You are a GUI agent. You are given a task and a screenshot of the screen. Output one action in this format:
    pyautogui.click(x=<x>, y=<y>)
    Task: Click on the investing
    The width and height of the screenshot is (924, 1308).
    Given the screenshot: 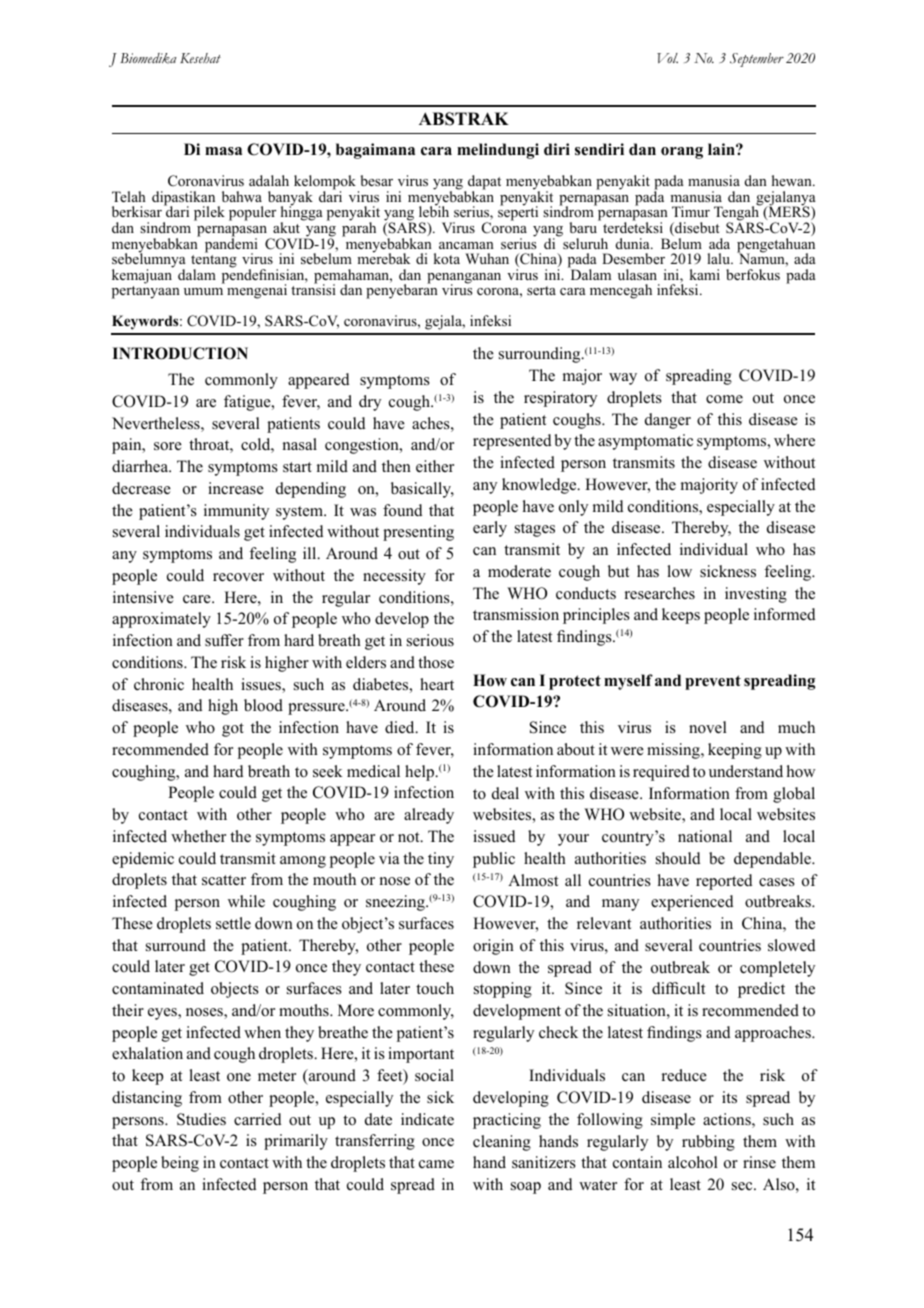 What is the action you would take?
    pyautogui.click(x=756, y=595)
